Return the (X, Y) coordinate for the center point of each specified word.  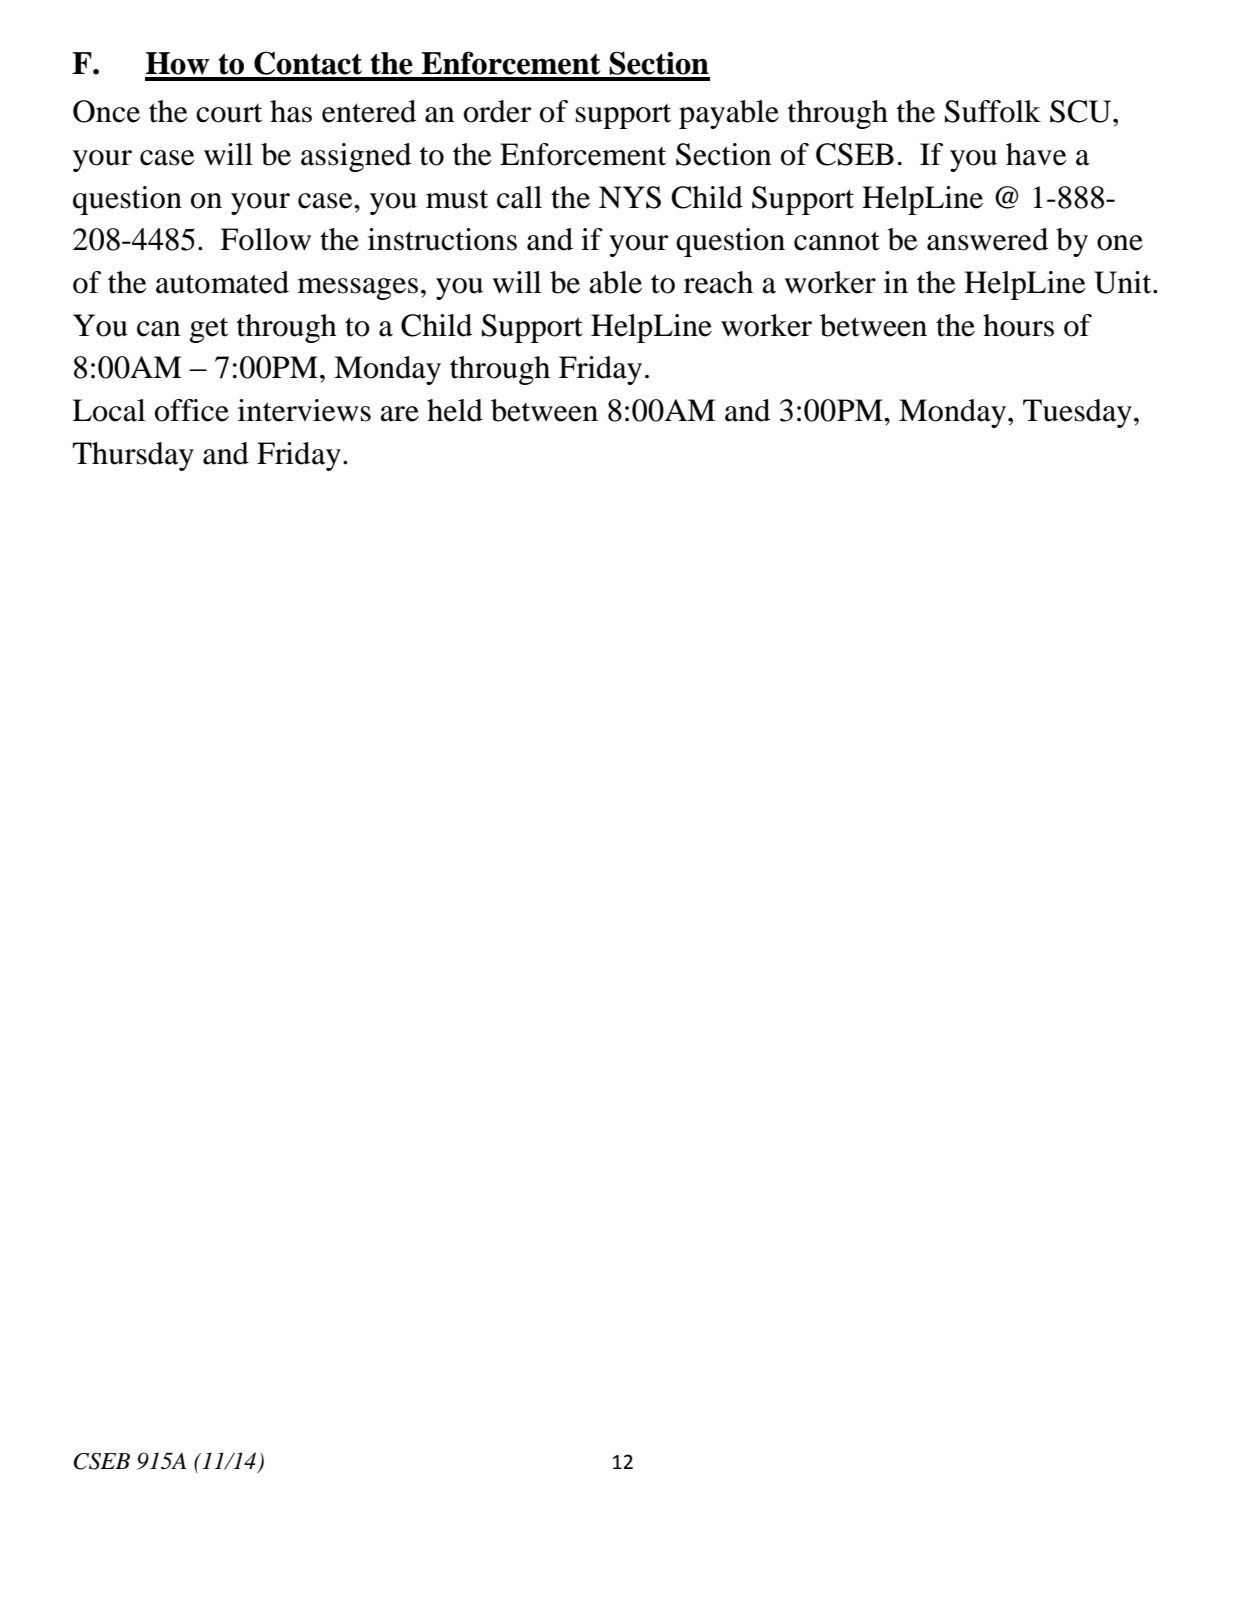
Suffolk (993, 111)
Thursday (133, 456)
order (497, 111)
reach (718, 282)
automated (222, 282)
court (229, 113)
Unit (1124, 282)
